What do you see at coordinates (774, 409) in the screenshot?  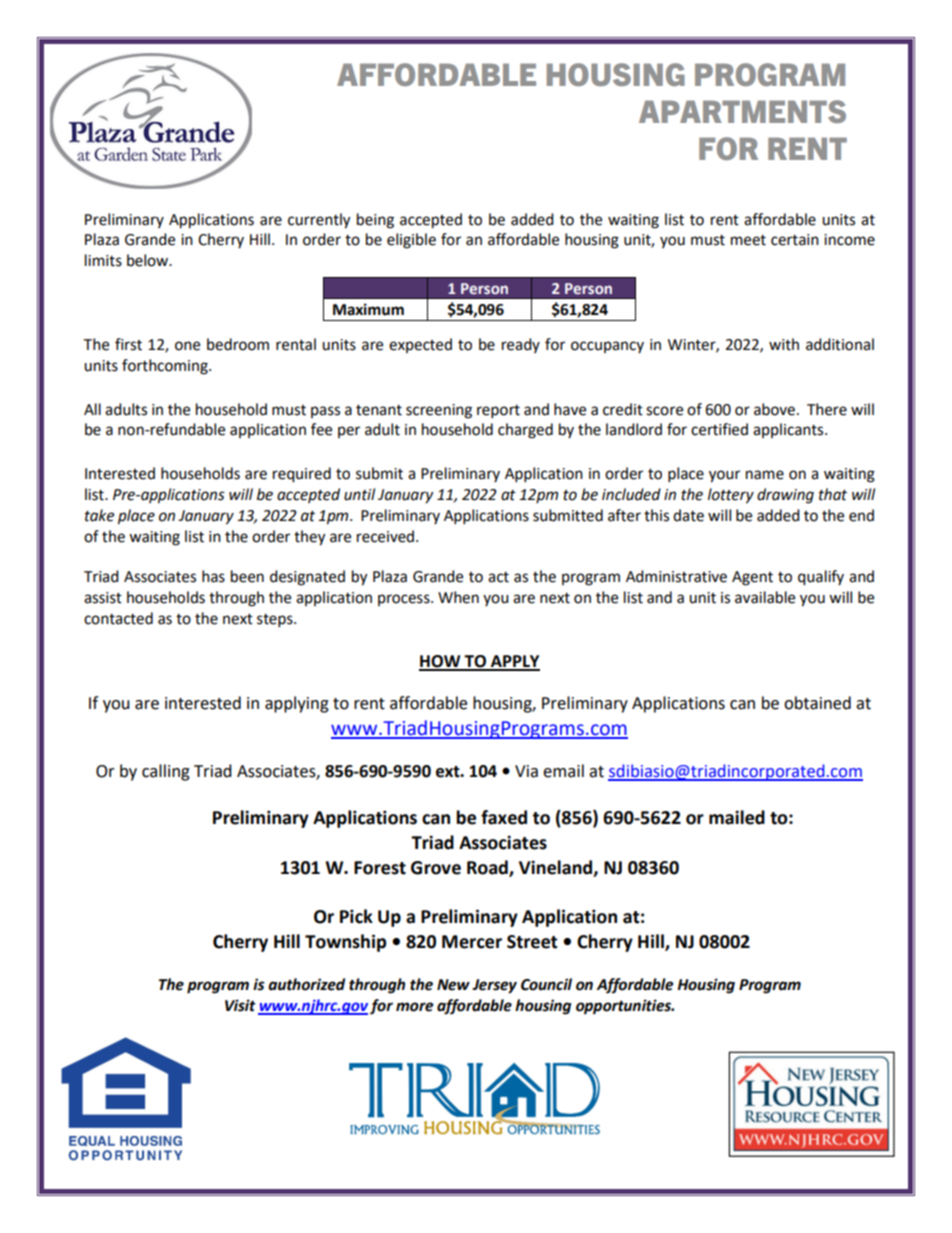 I see `above` at bounding box center [774, 409].
